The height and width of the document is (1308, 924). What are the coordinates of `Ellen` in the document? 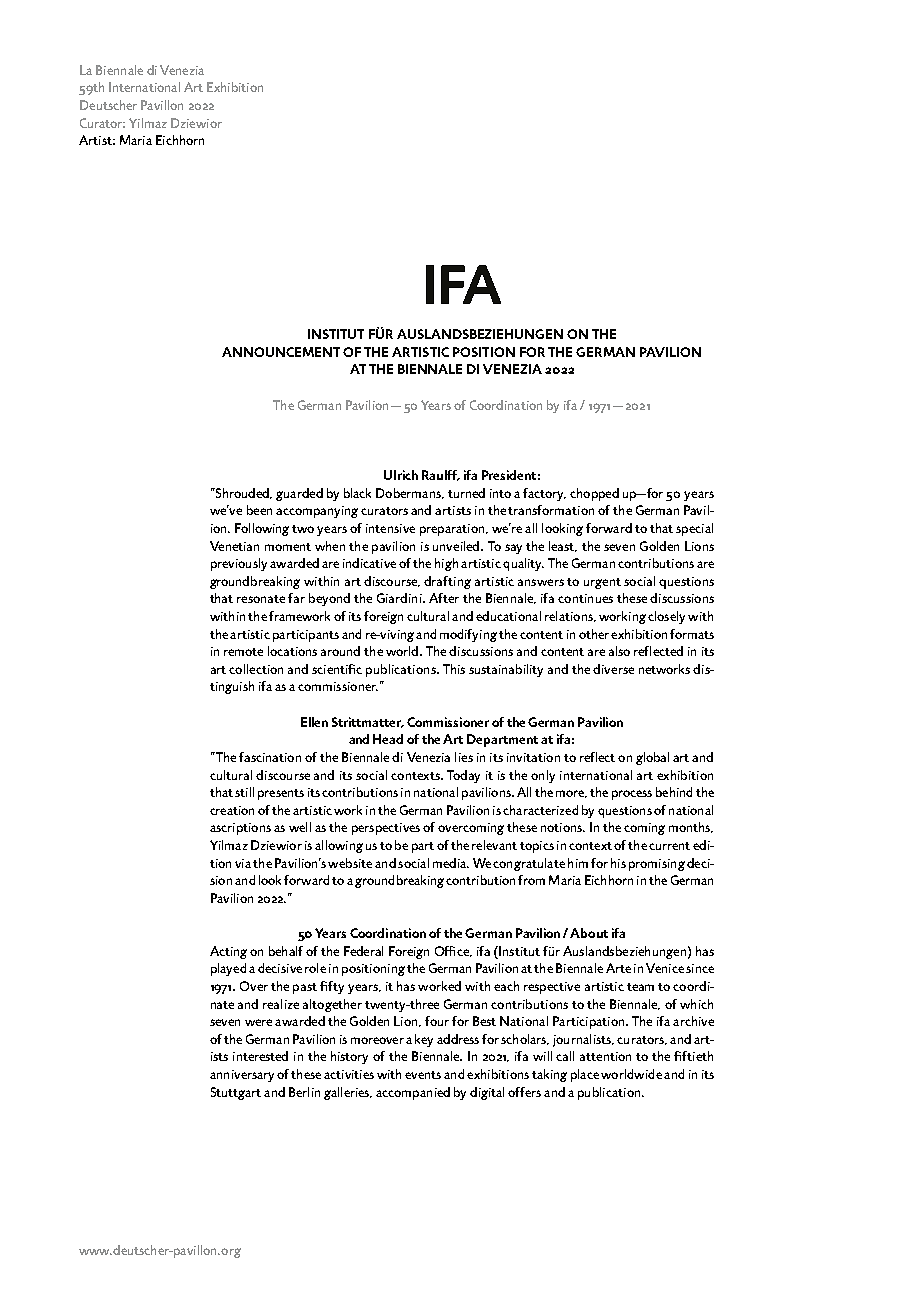 It's located at (314, 722).
